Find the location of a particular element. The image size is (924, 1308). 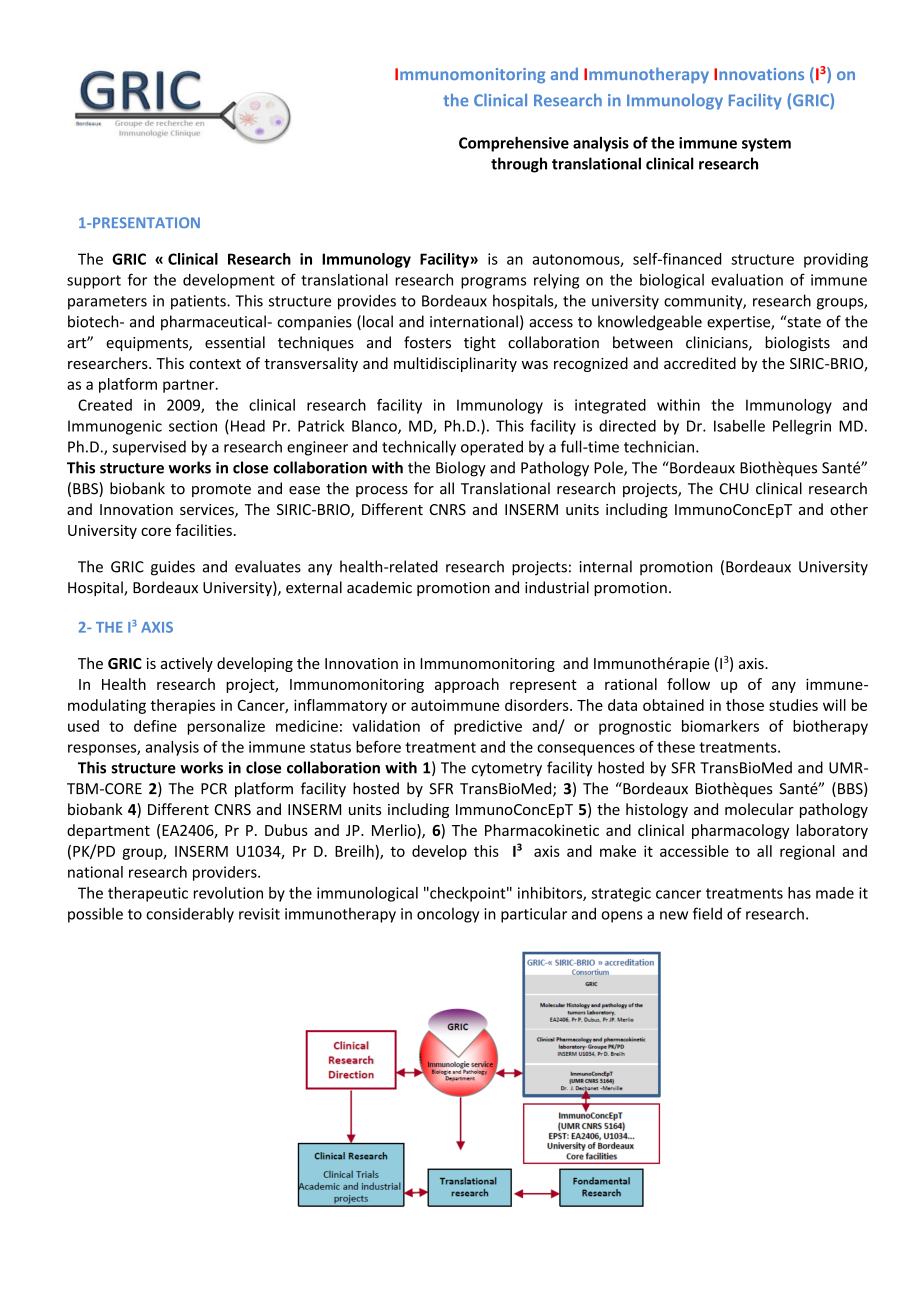

oncology is located at coordinates (448, 915).
